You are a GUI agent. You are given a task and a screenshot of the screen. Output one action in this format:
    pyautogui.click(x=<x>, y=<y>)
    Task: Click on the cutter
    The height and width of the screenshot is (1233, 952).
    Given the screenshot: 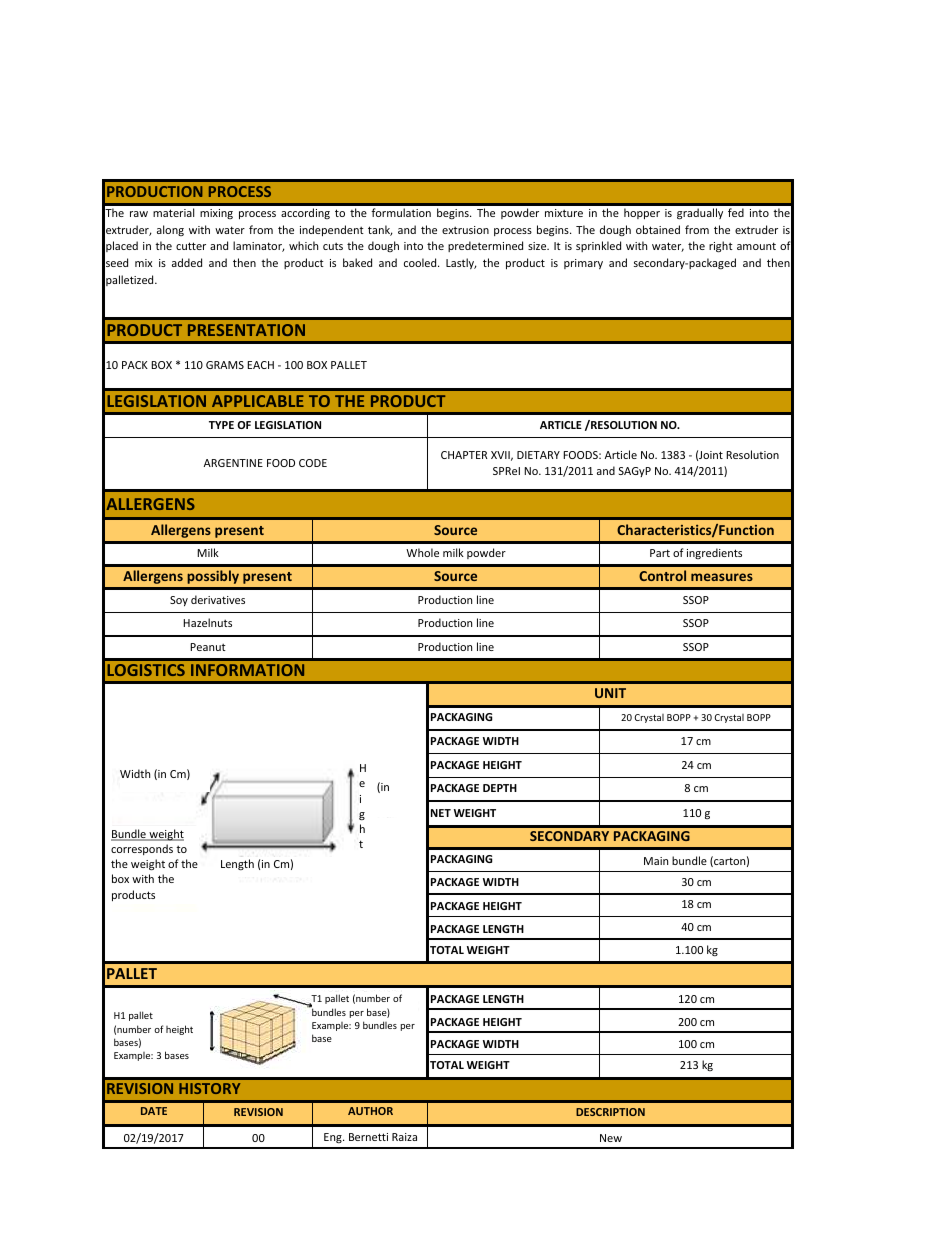 What is the action you would take?
    pyautogui.click(x=191, y=246)
